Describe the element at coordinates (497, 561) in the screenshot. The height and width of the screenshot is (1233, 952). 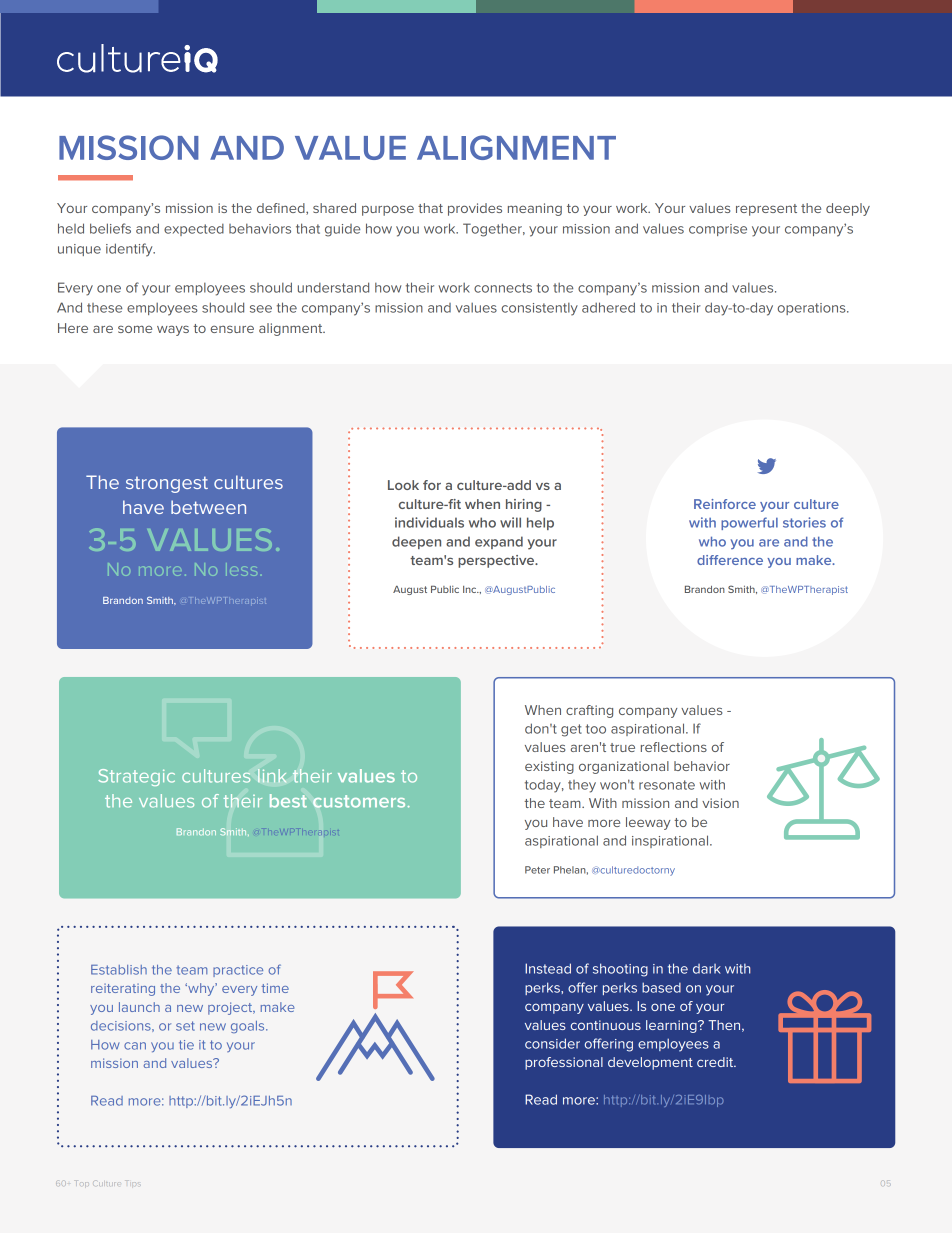
I see `perspective` at that location.
